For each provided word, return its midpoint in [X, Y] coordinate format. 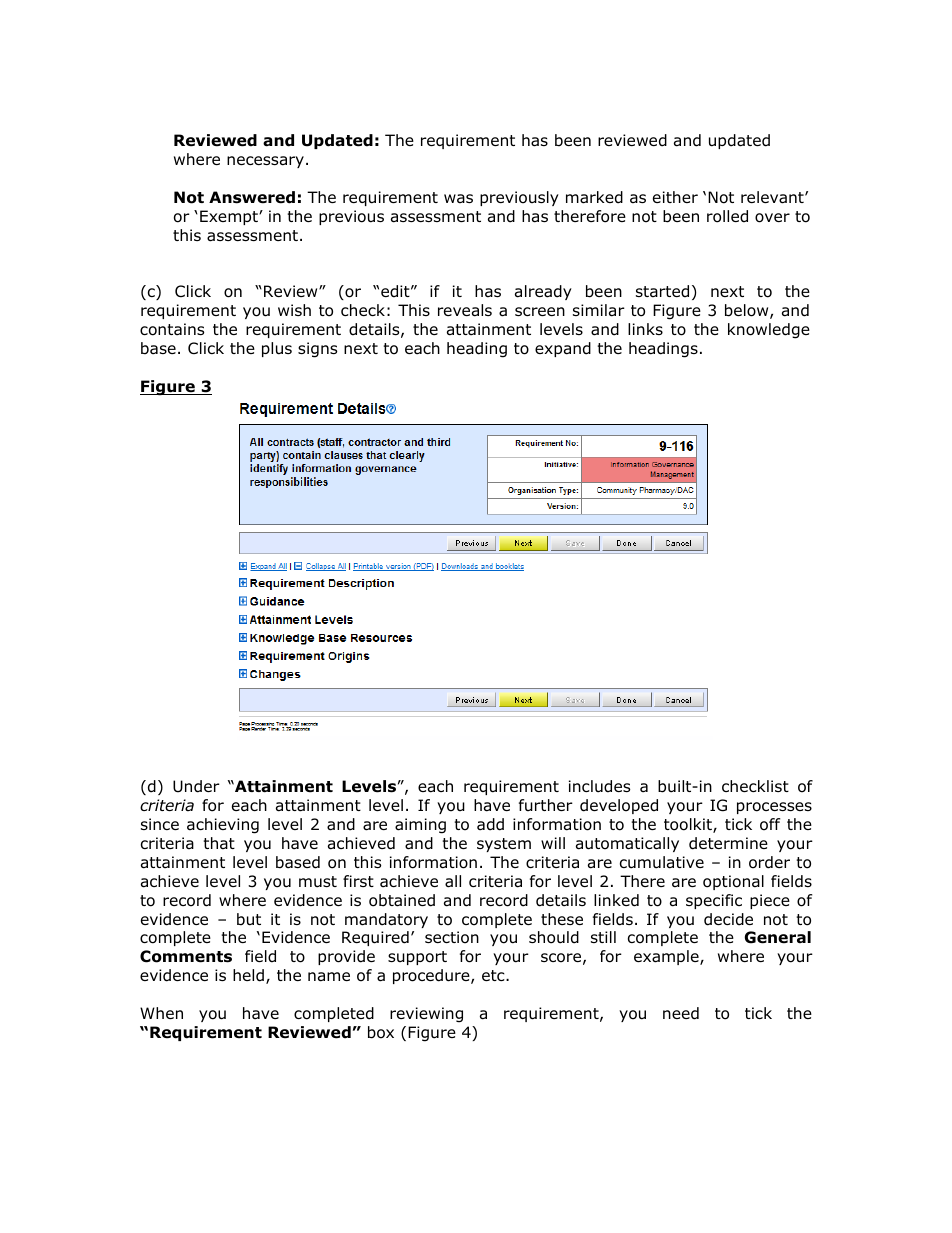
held [248, 975]
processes [774, 808]
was [458, 199]
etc [494, 975]
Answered [252, 197]
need [681, 1013]
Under [196, 786]
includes [599, 786]
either [675, 197]
